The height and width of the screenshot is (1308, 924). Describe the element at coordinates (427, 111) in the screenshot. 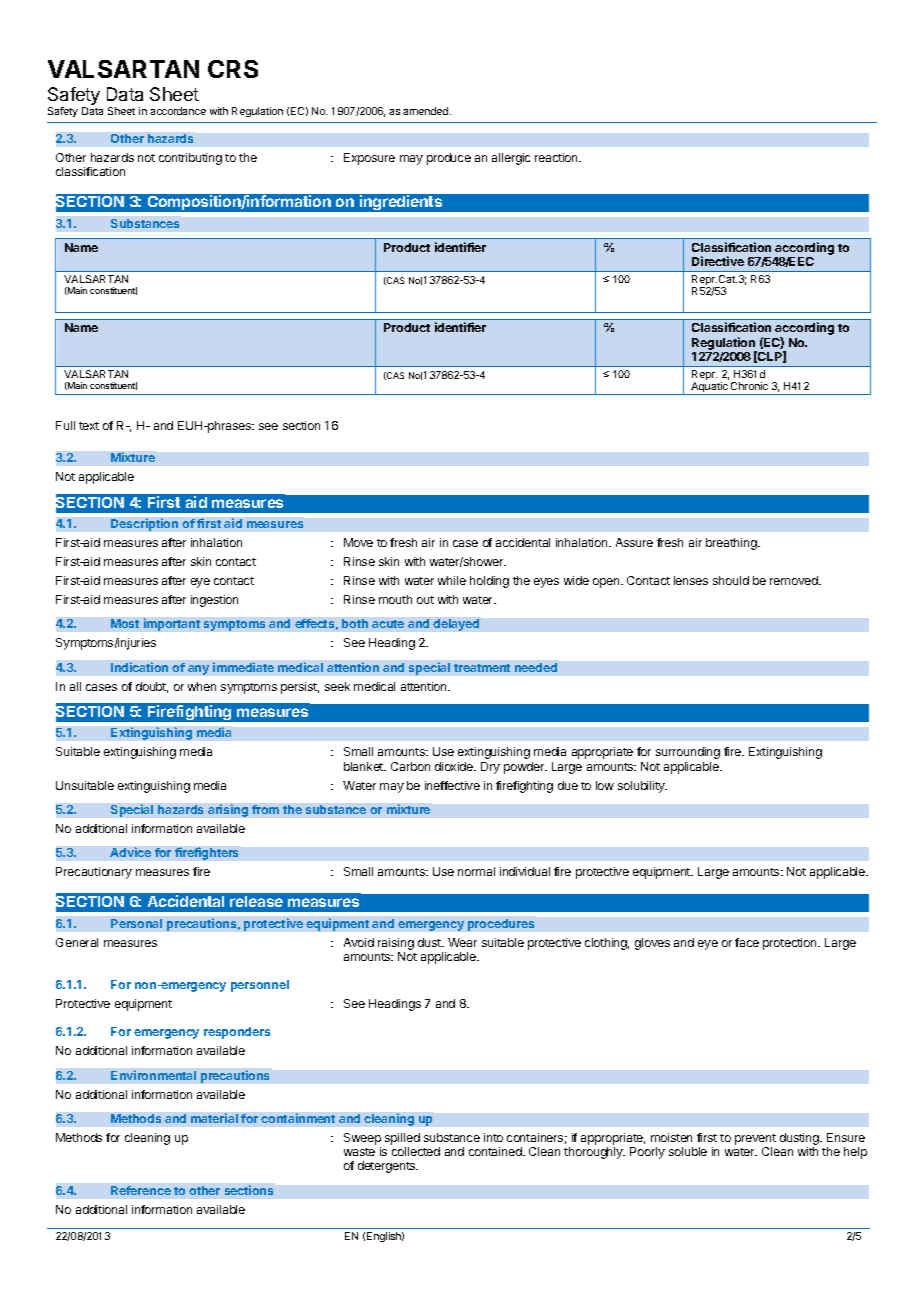

I see `amended` at that location.
